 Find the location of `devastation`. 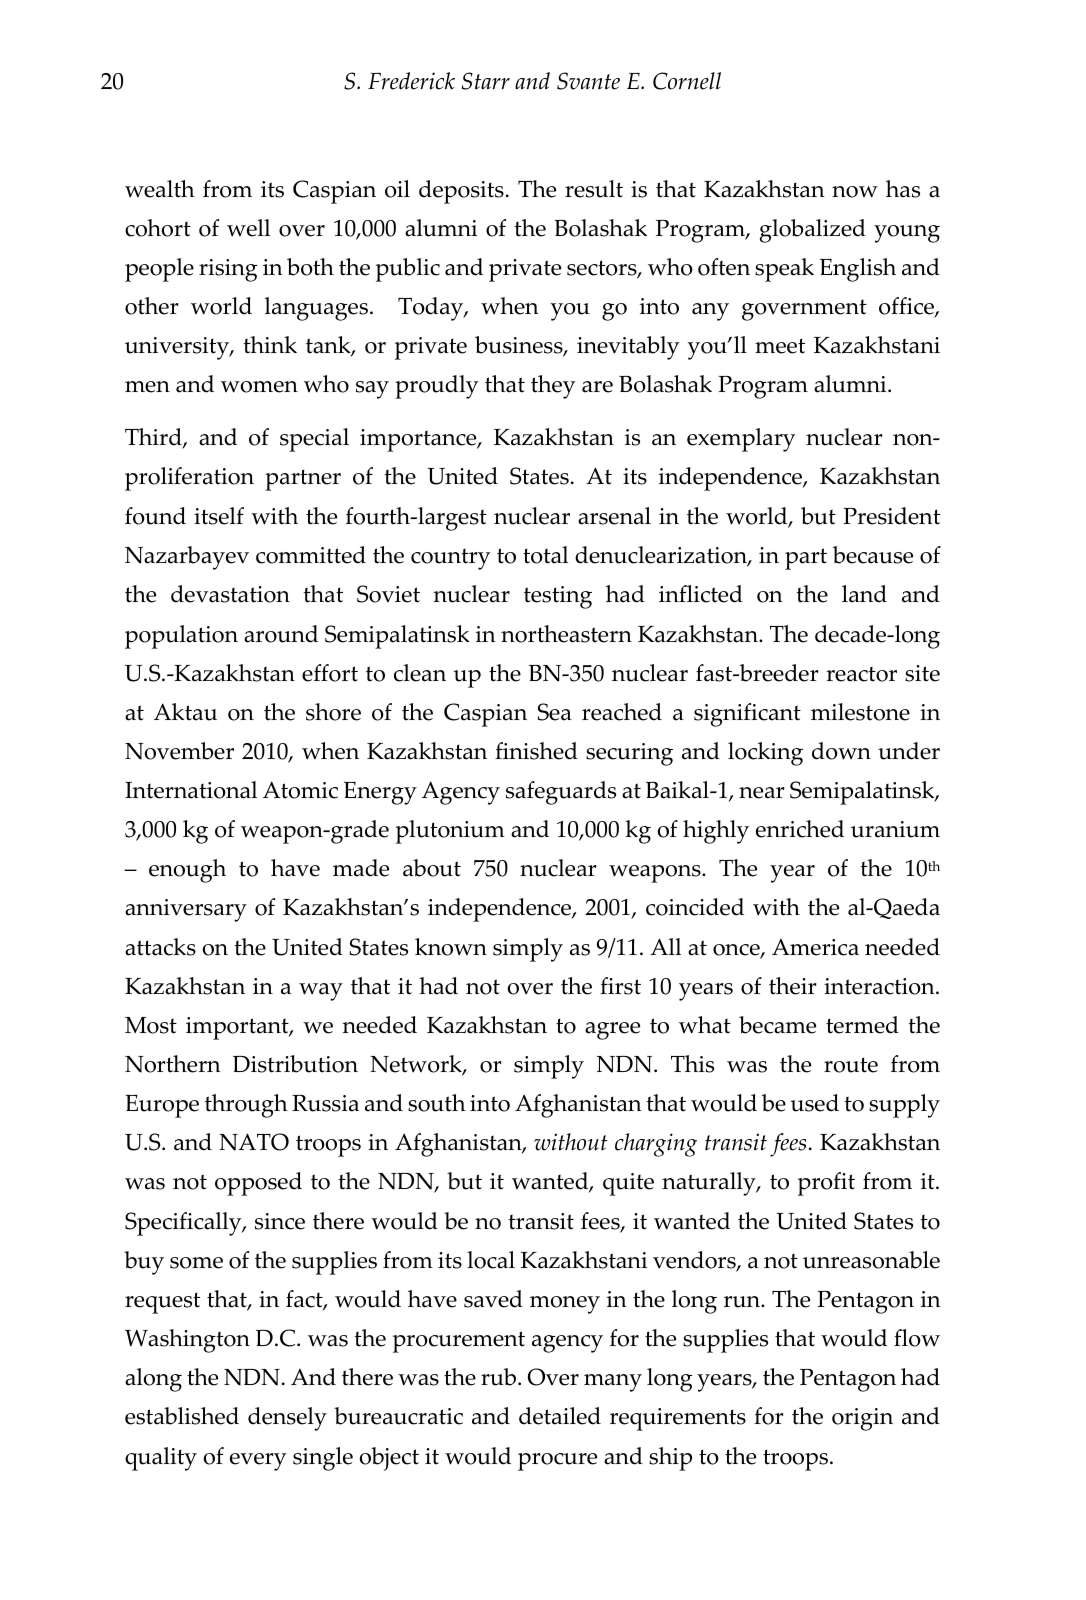

devastation is located at coordinates (230, 594).
